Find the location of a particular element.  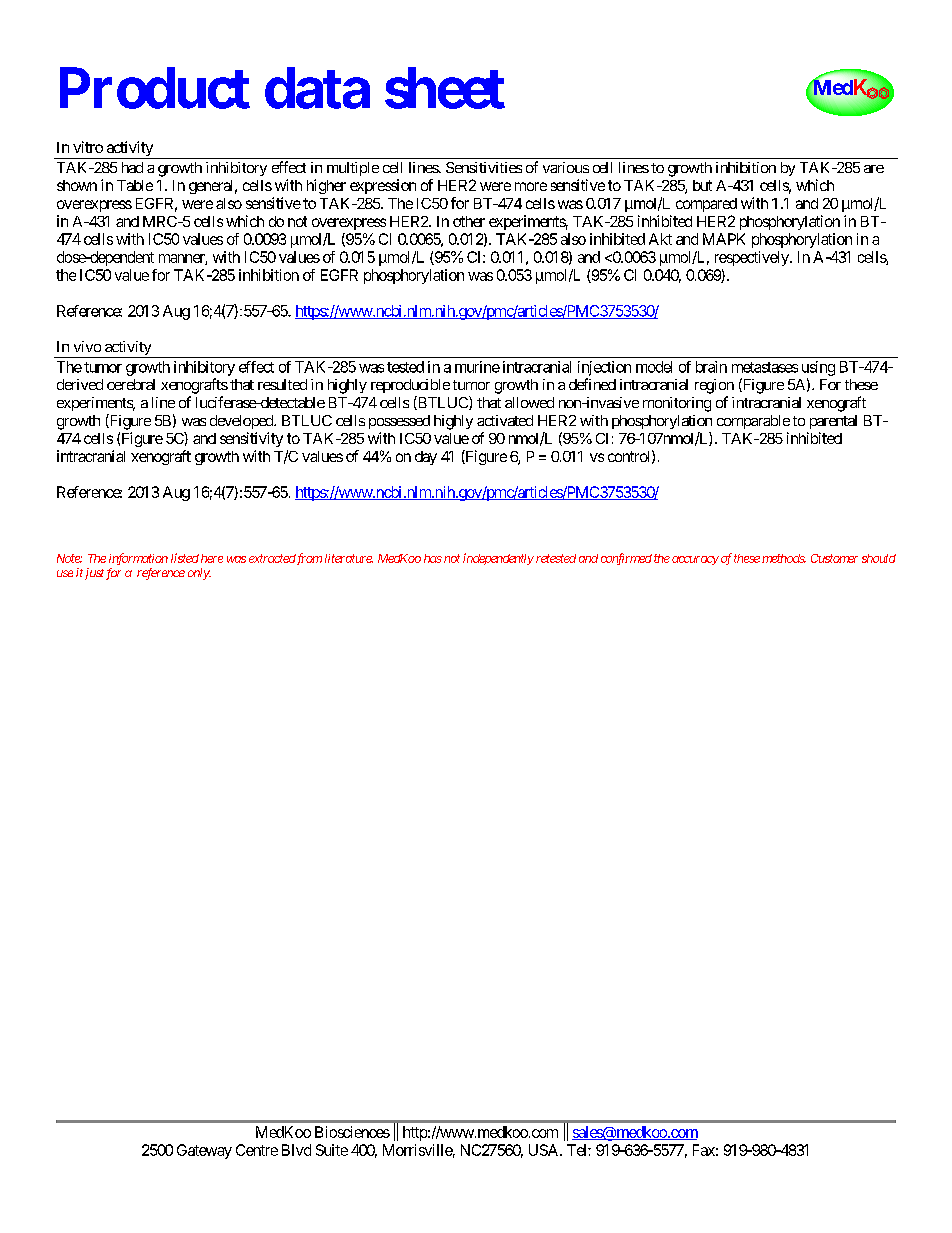

Biosciences is located at coordinates (352, 1132).
